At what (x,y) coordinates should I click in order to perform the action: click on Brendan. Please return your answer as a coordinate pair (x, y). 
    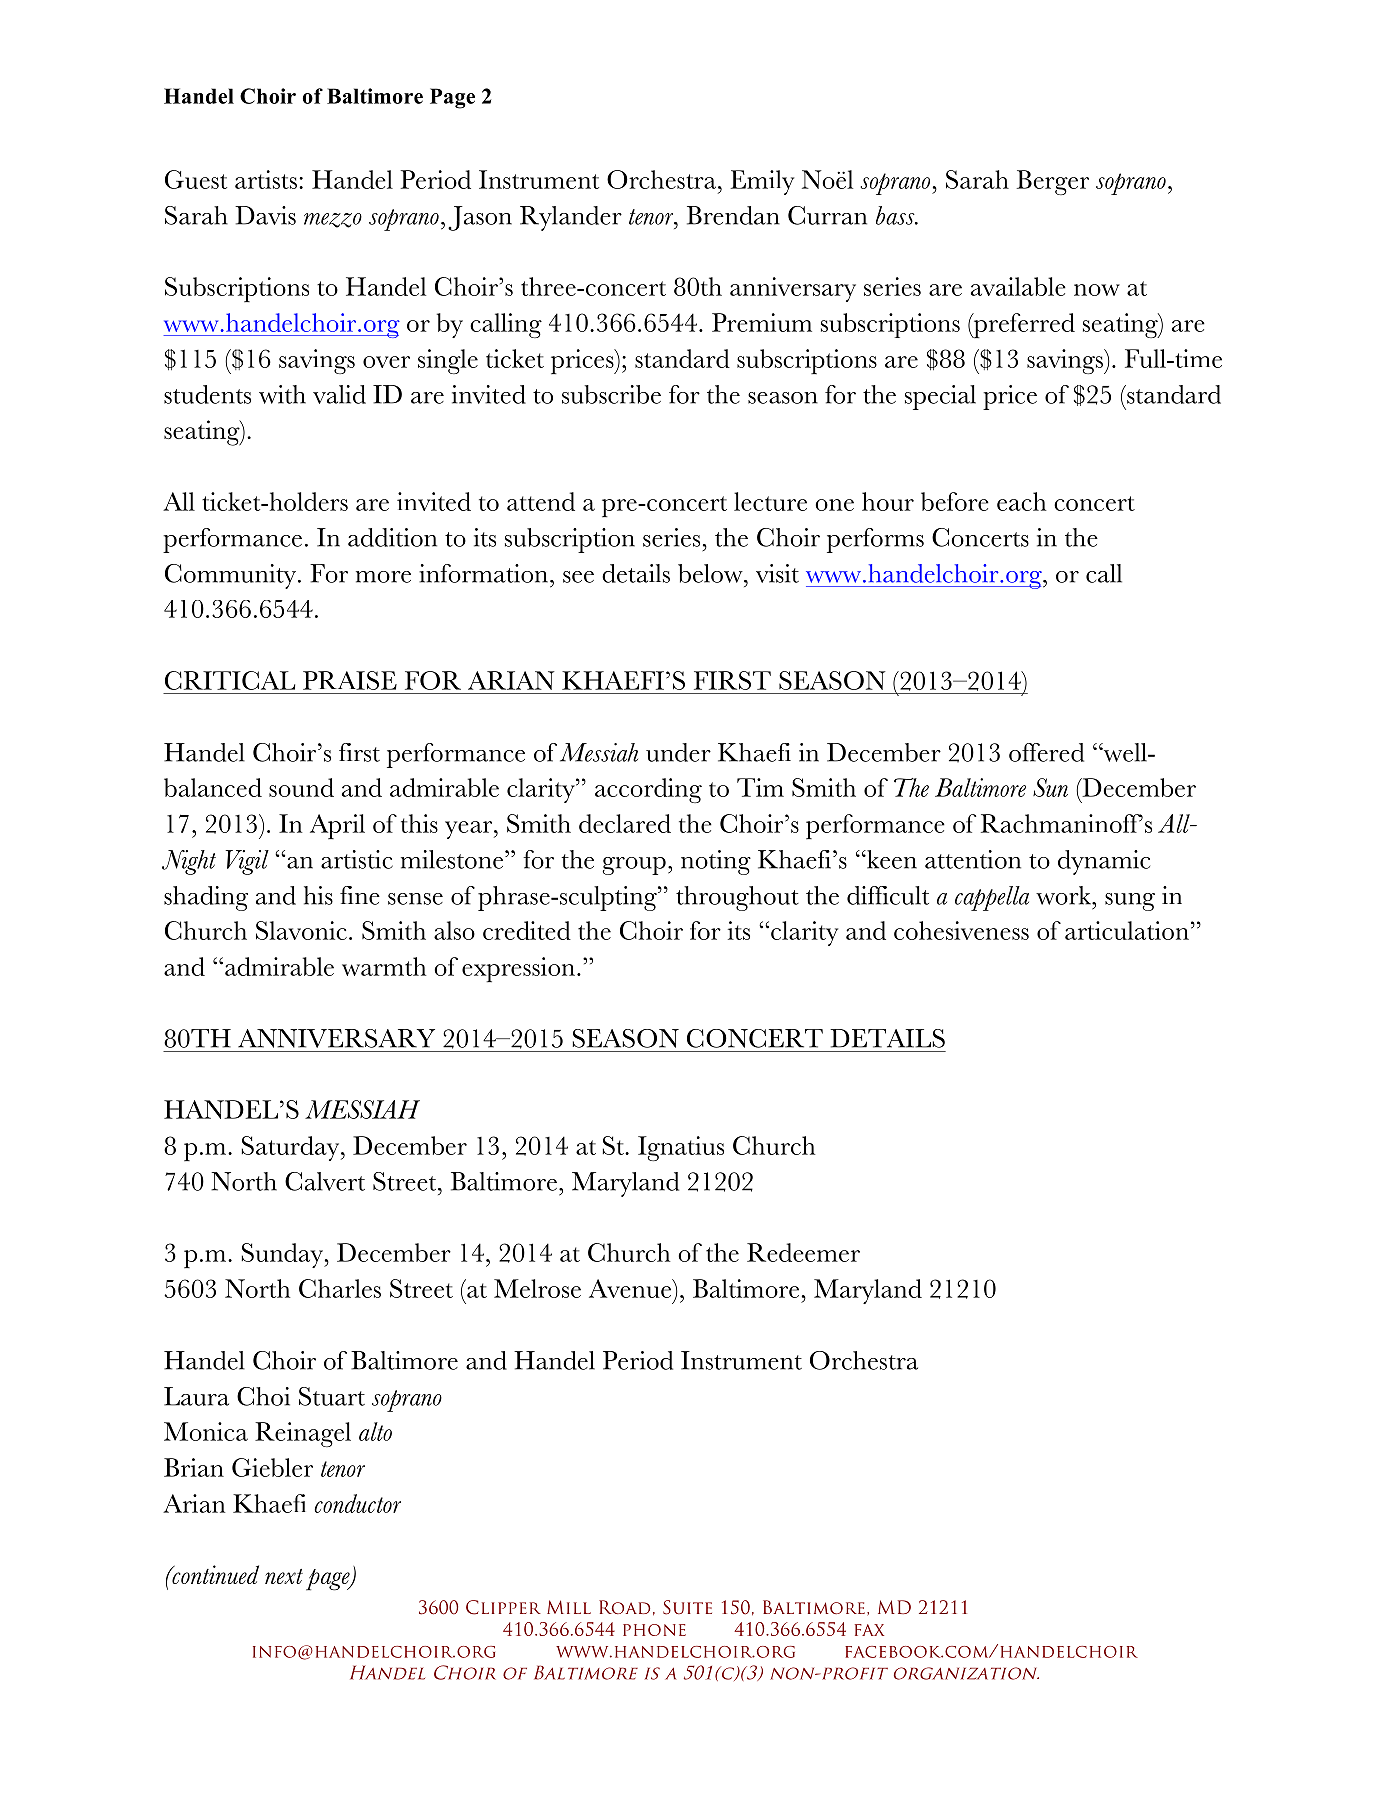
    Looking at the image, I should click on (733, 215).
